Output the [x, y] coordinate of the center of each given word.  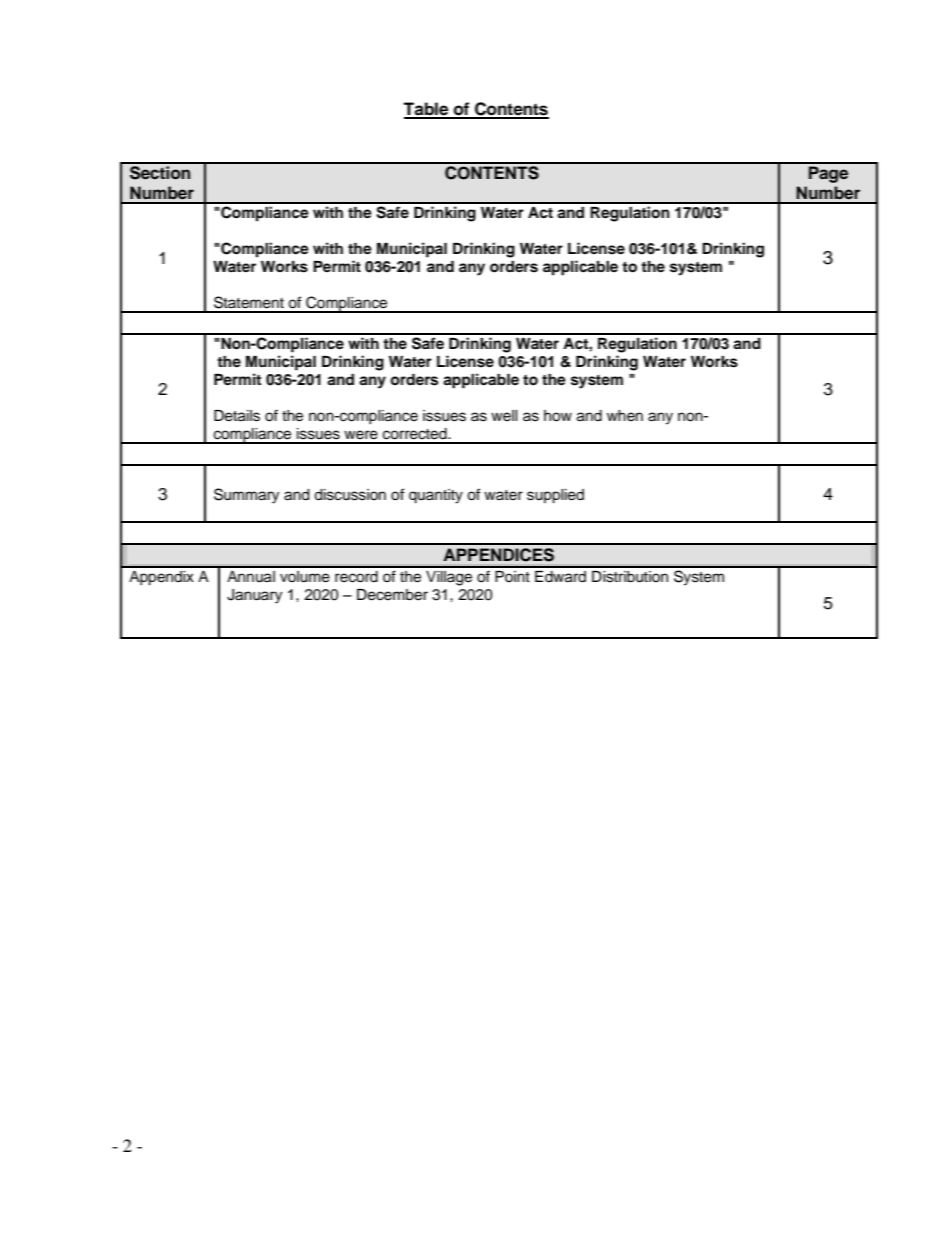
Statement [249, 302]
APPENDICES [499, 554]
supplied [555, 496]
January [254, 596]
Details [237, 416]
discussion [350, 495]
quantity [436, 496]
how [558, 416]
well [504, 416]
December [392, 595]
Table [427, 110]
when [625, 416]
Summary [246, 496]
